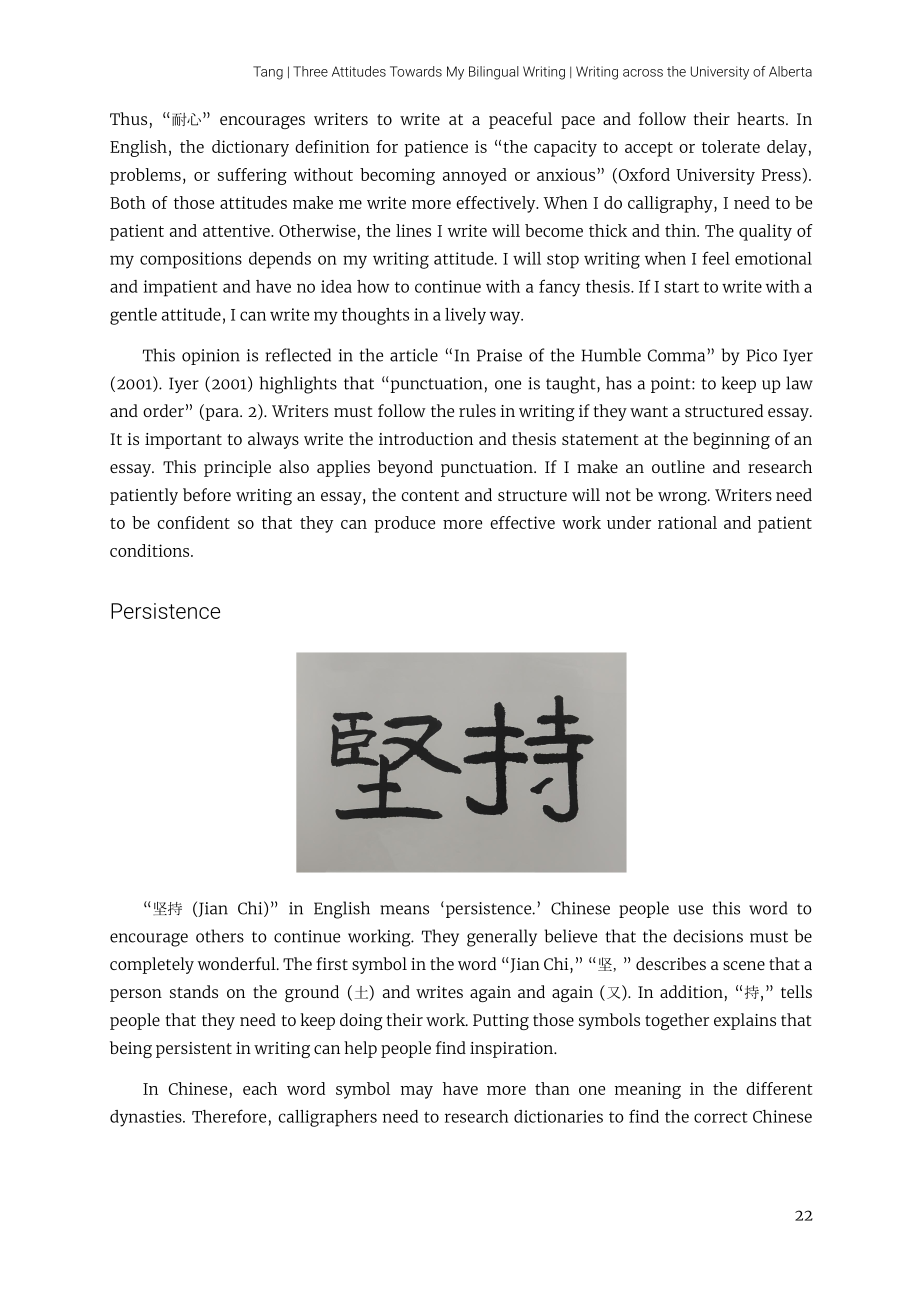  What do you see at coordinates (268, 73) in the screenshot?
I see `Tang` at bounding box center [268, 73].
